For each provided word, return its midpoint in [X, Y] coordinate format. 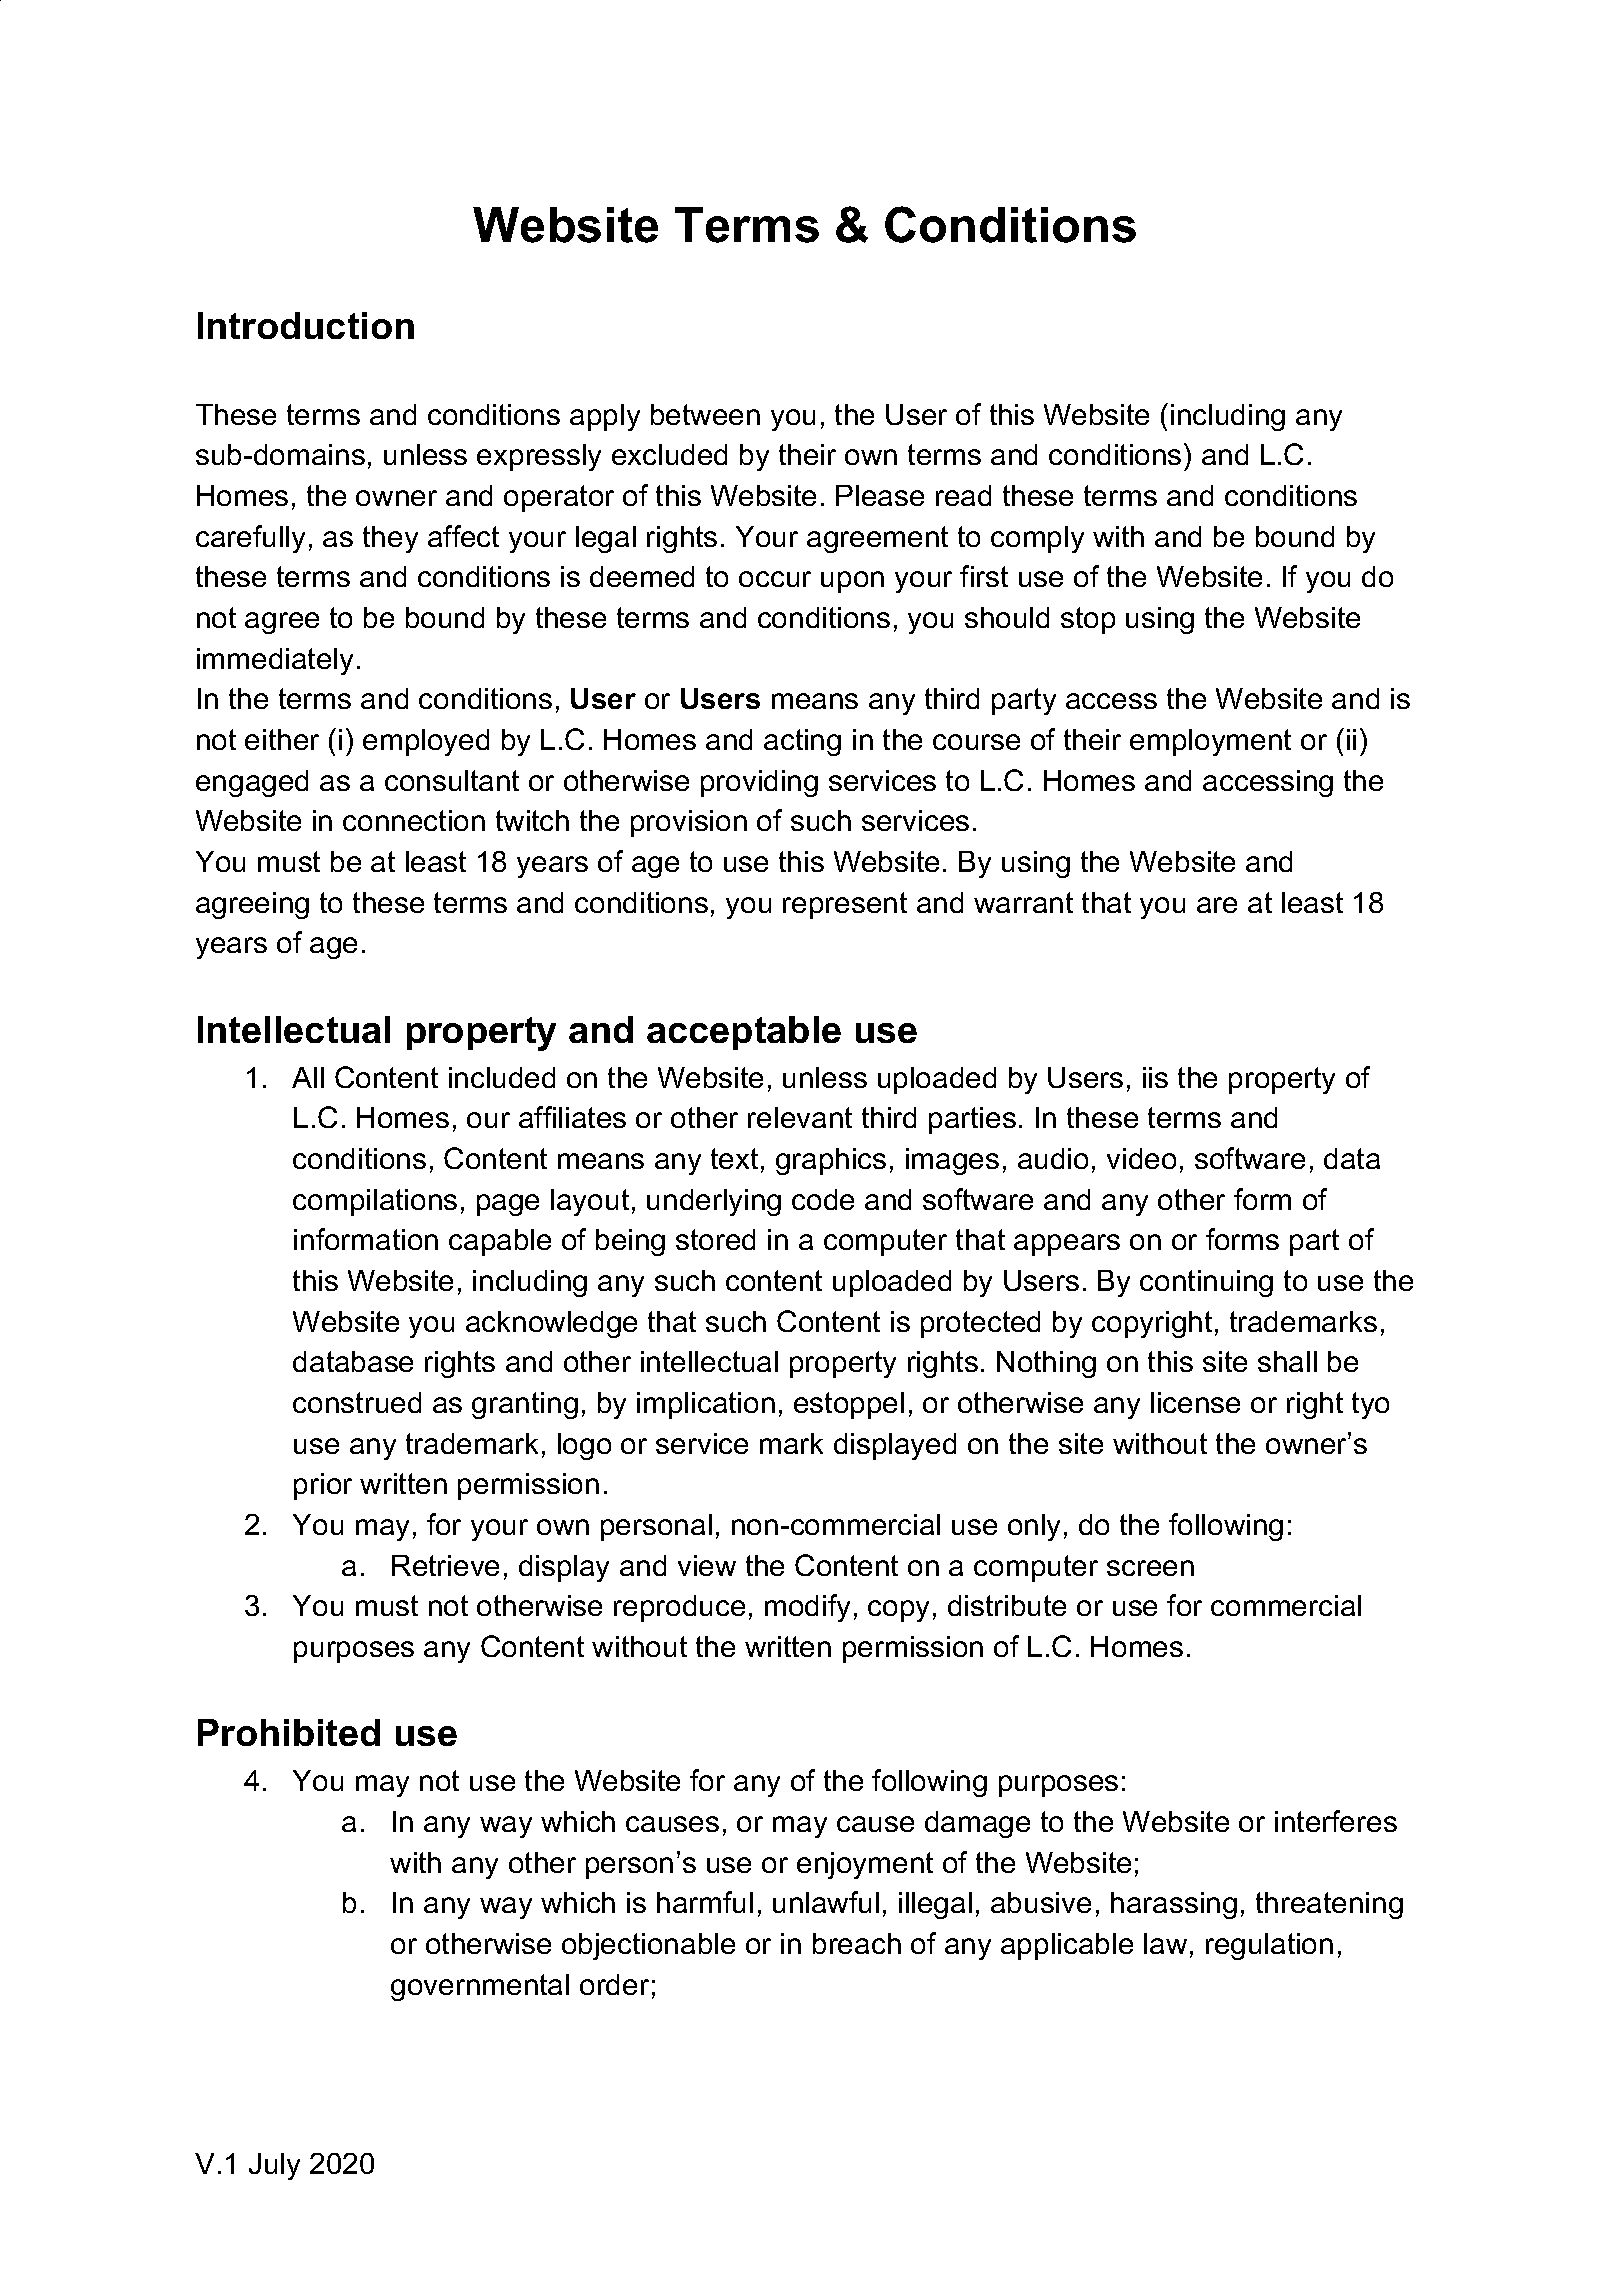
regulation [1269, 1946]
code [823, 1199]
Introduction [306, 325]
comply [1037, 539]
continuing [1206, 1283]
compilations [375, 1202]
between [705, 414]
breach [857, 1943]
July [274, 2166]
